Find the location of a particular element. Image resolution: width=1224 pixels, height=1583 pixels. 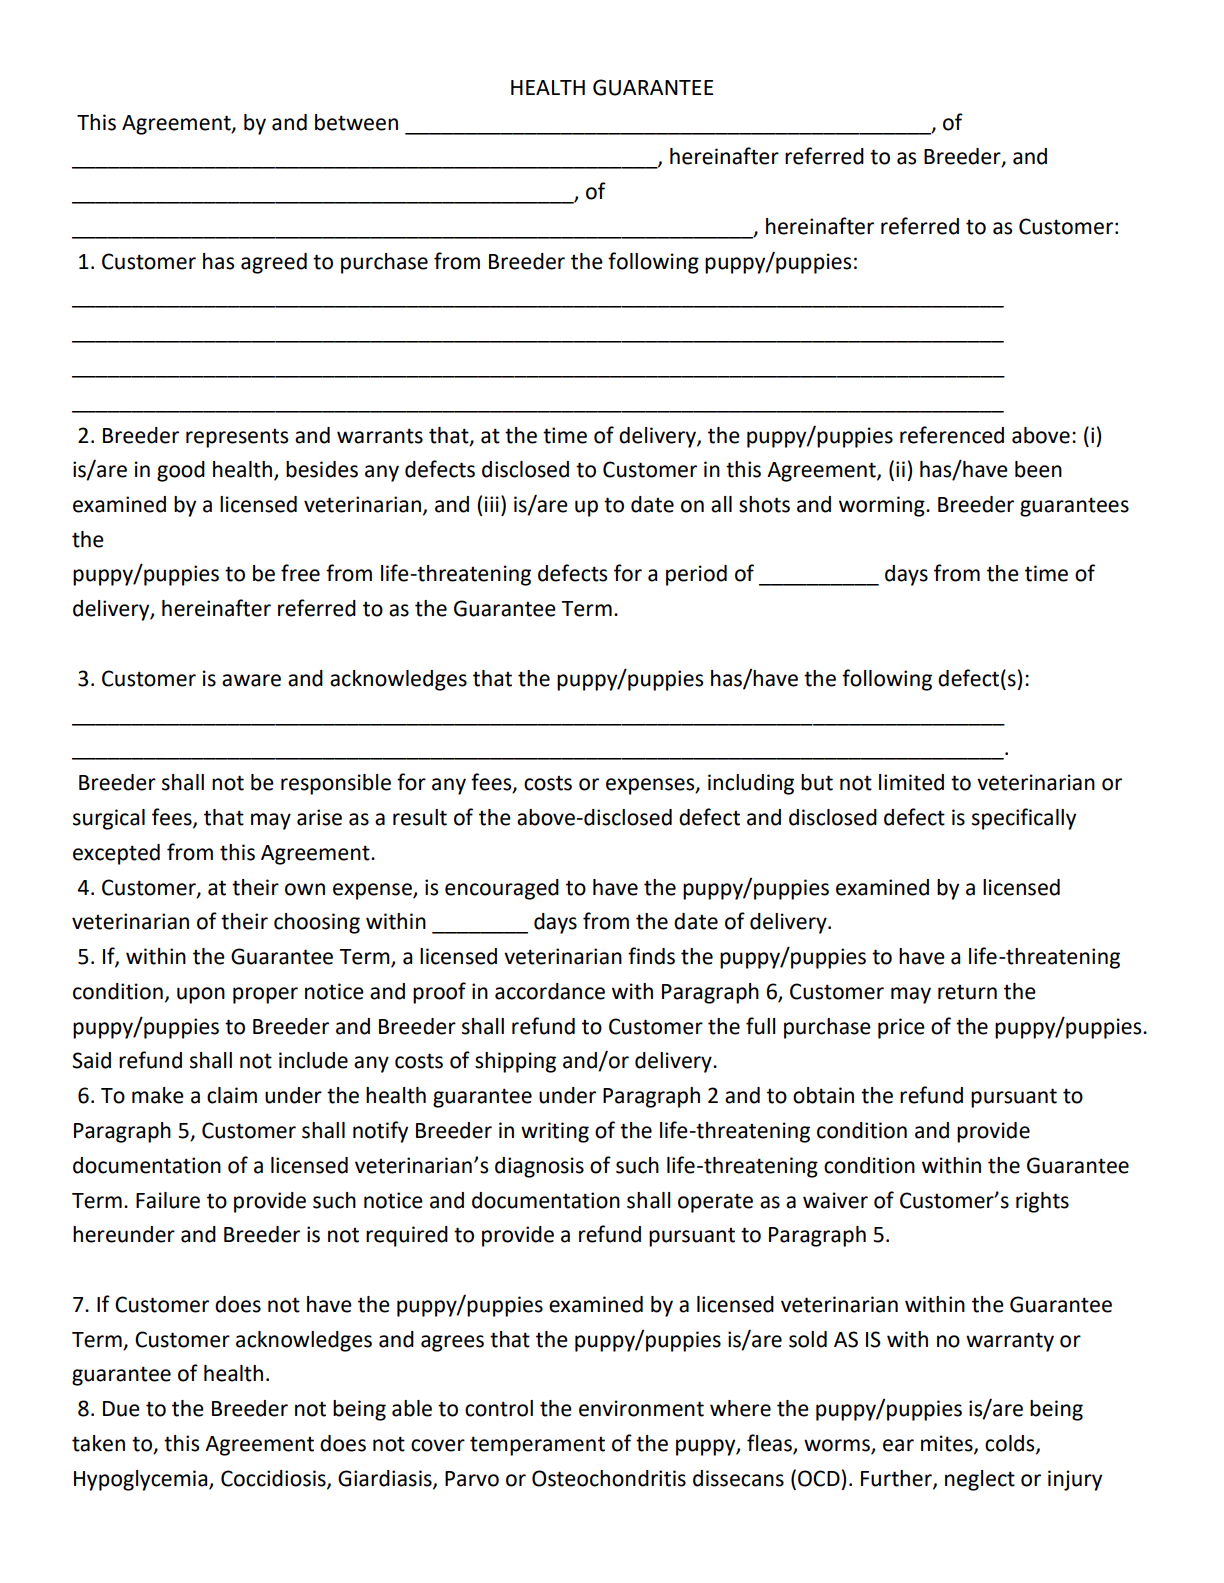

upon is located at coordinates (201, 995).
